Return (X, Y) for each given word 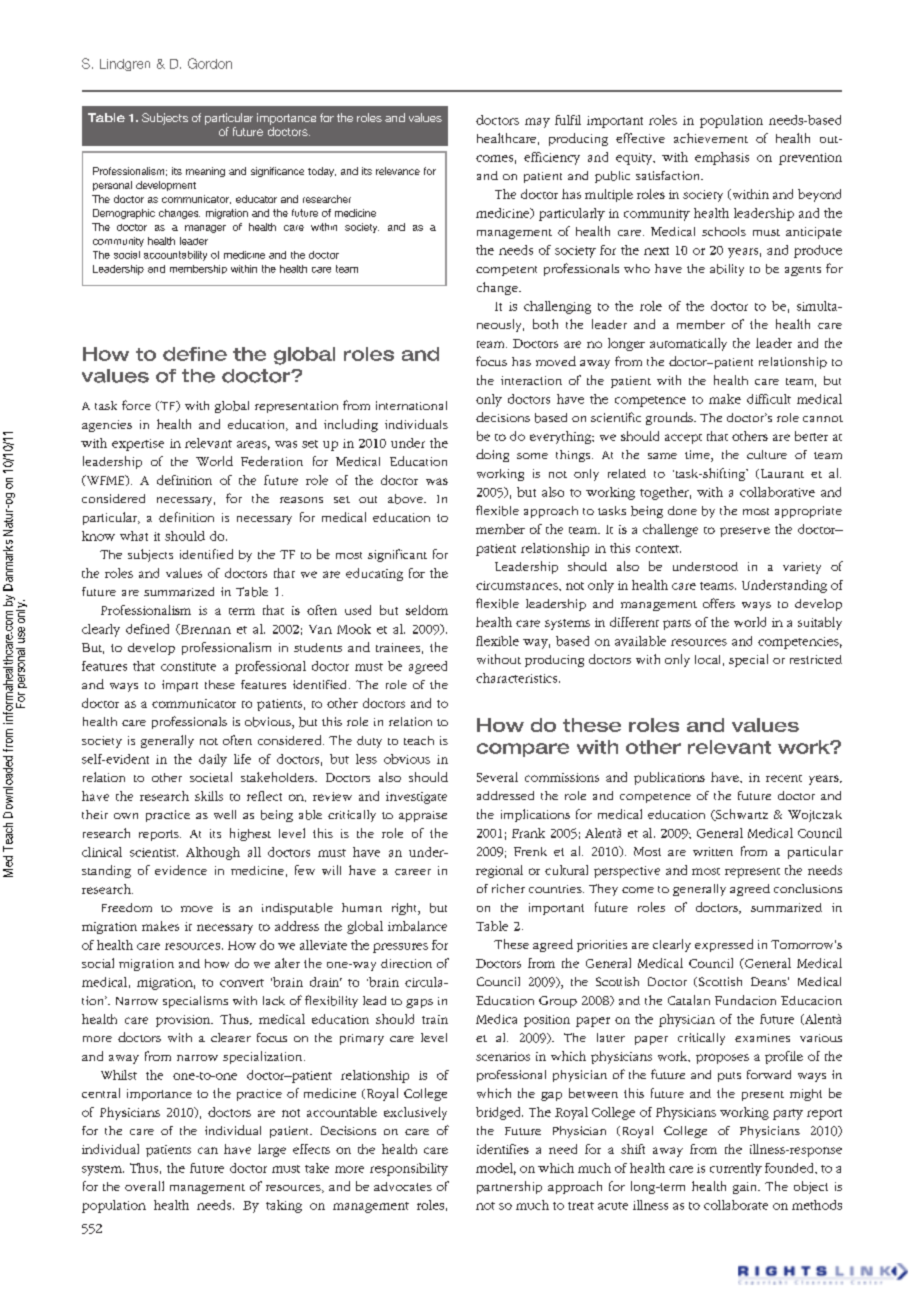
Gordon (210, 63)
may (537, 123)
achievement (711, 138)
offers (719, 603)
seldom (427, 610)
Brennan (204, 629)
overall (144, 1186)
